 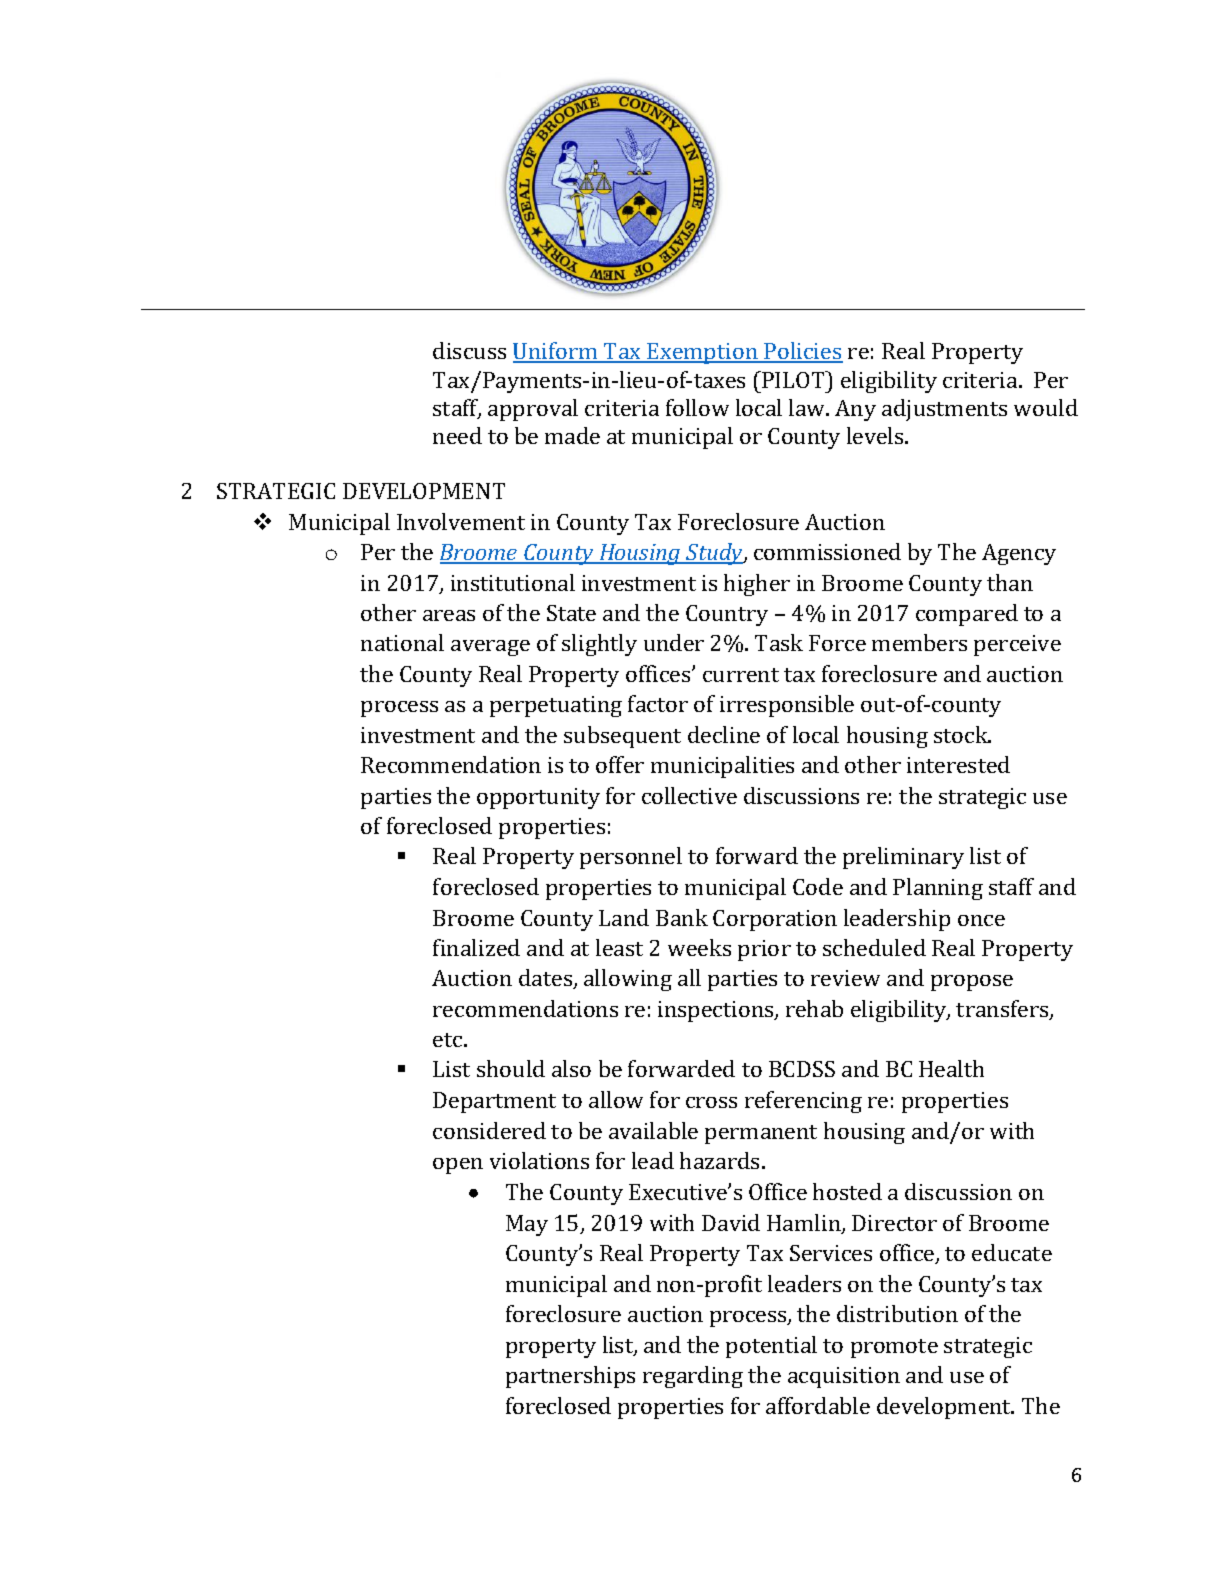 What do you see at coordinates (717, 1011) in the document?
I see `inspections` at bounding box center [717, 1011].
